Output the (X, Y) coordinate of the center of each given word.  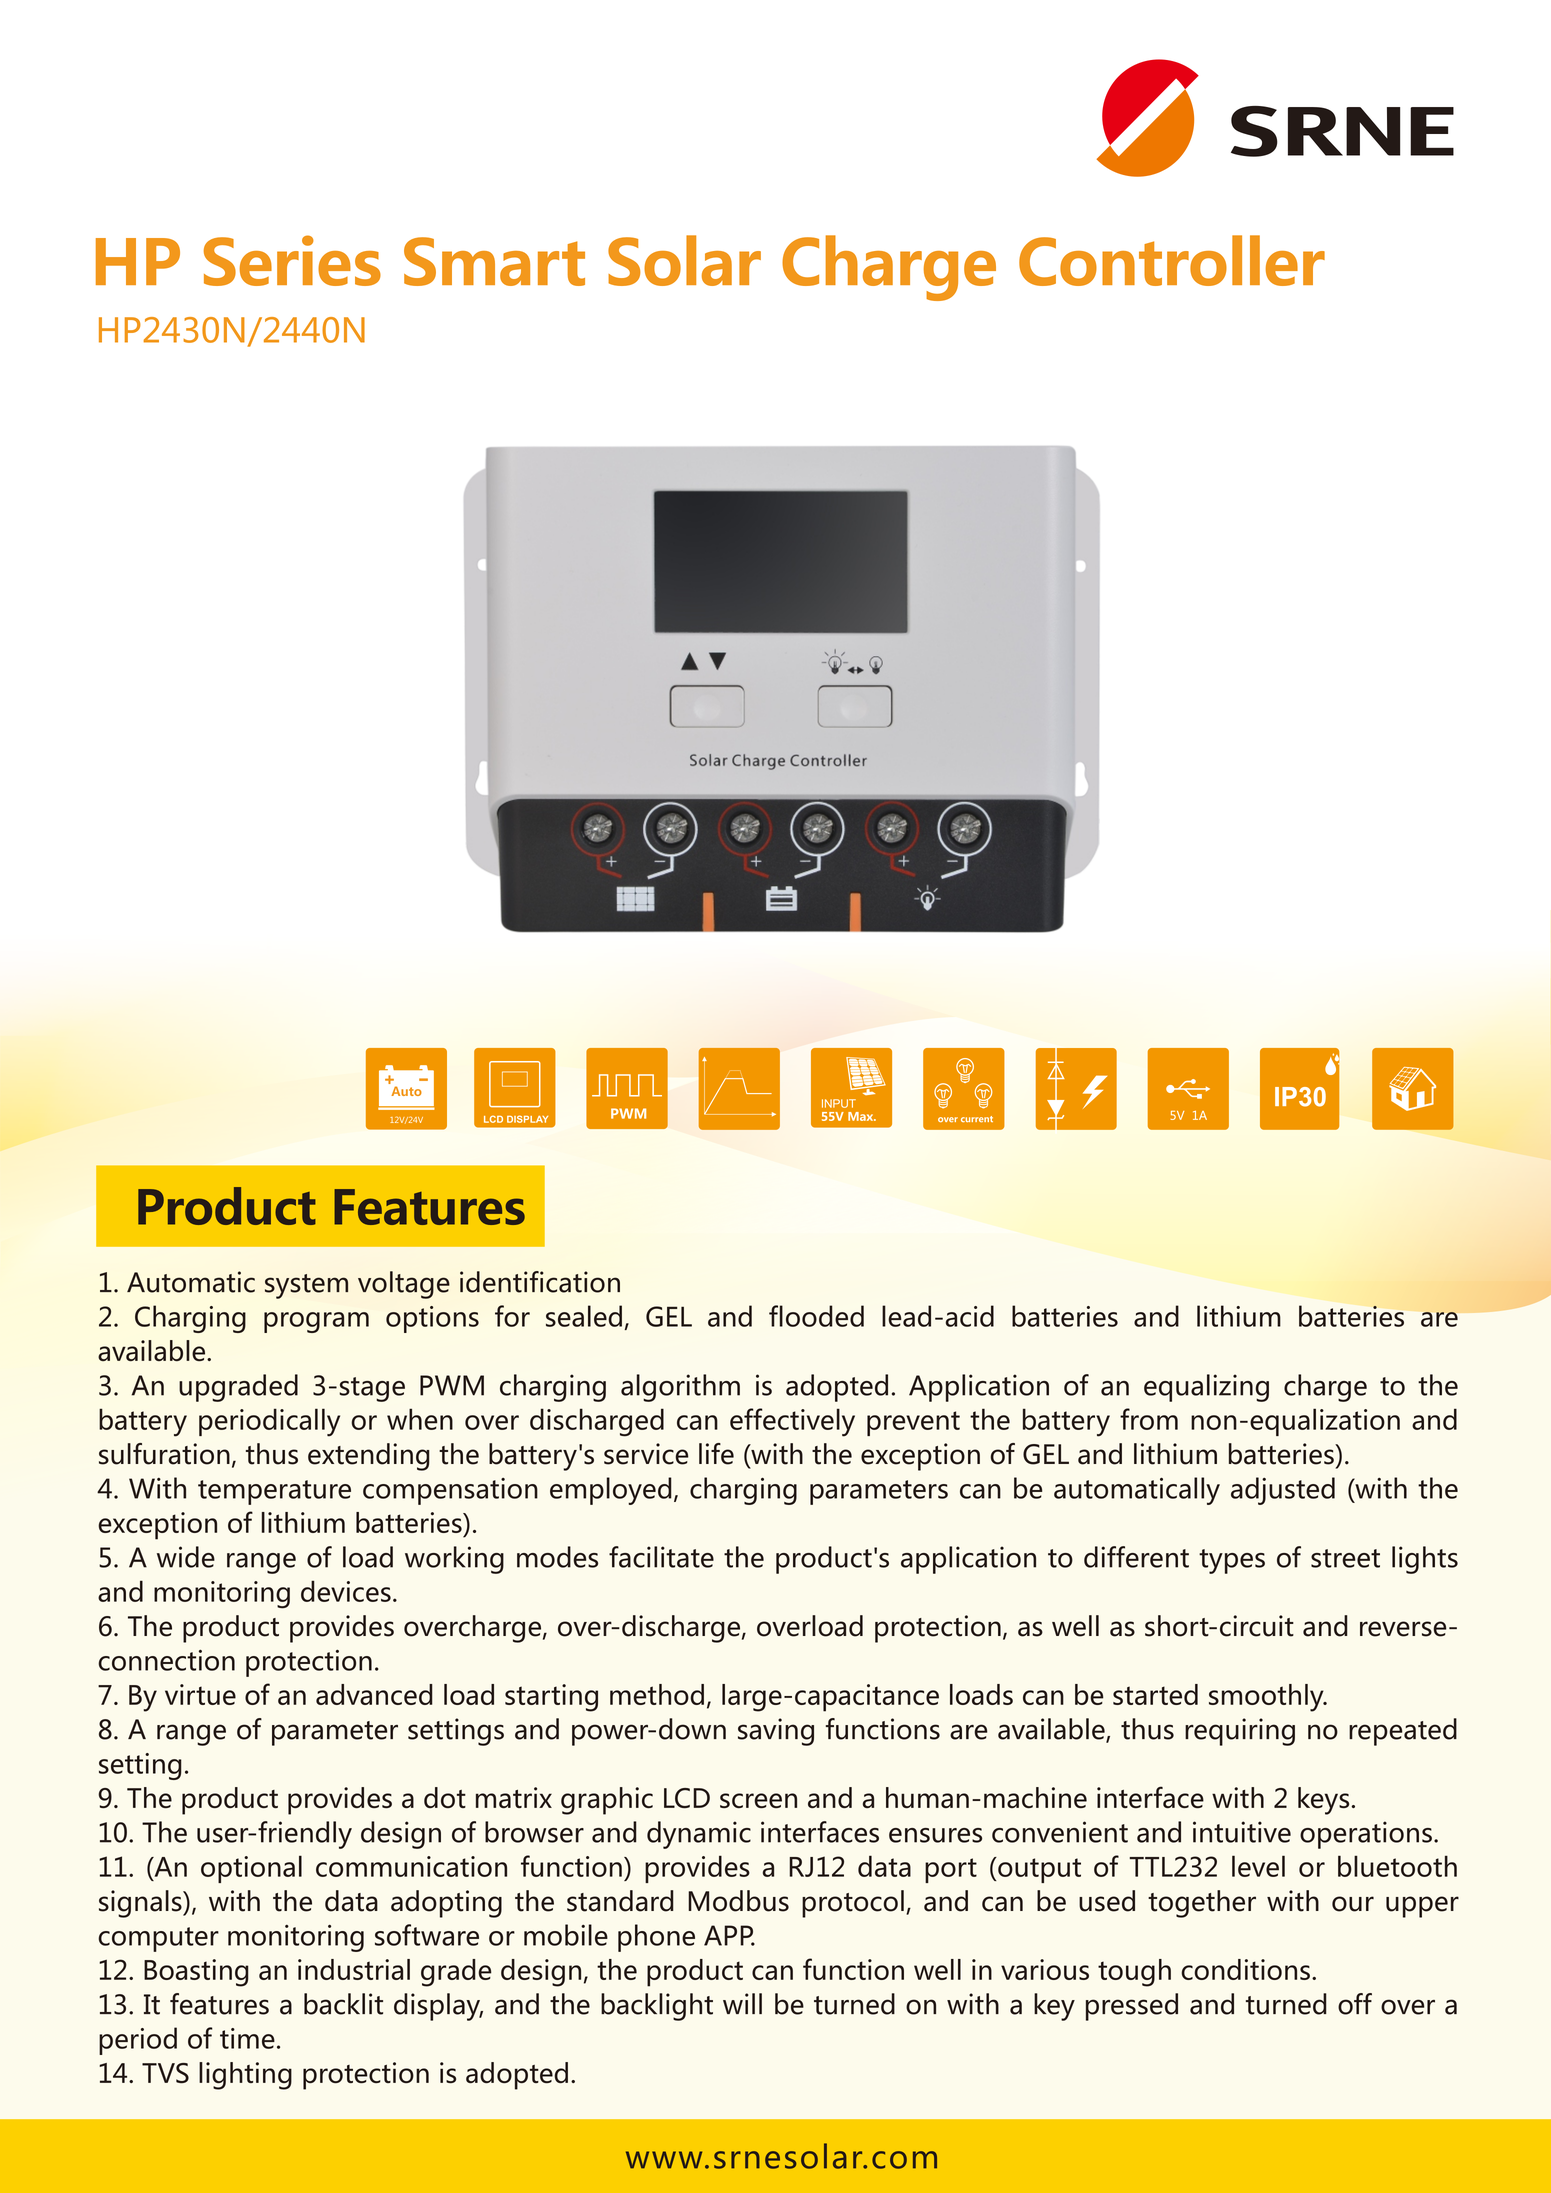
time (247, 2038)
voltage (404, 1285)
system (306, 1286)
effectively (792, 1422)
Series (292, 260)
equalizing (1206, 1388)
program (316, 1322)
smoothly (1267, 1698)
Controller (1172, 260)
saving (776, 1732)
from (1149, 1419)
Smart (494, 261)
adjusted (1283, 1491)
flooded (816, 1316)
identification (540, 1282)
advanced (374, 1694)
